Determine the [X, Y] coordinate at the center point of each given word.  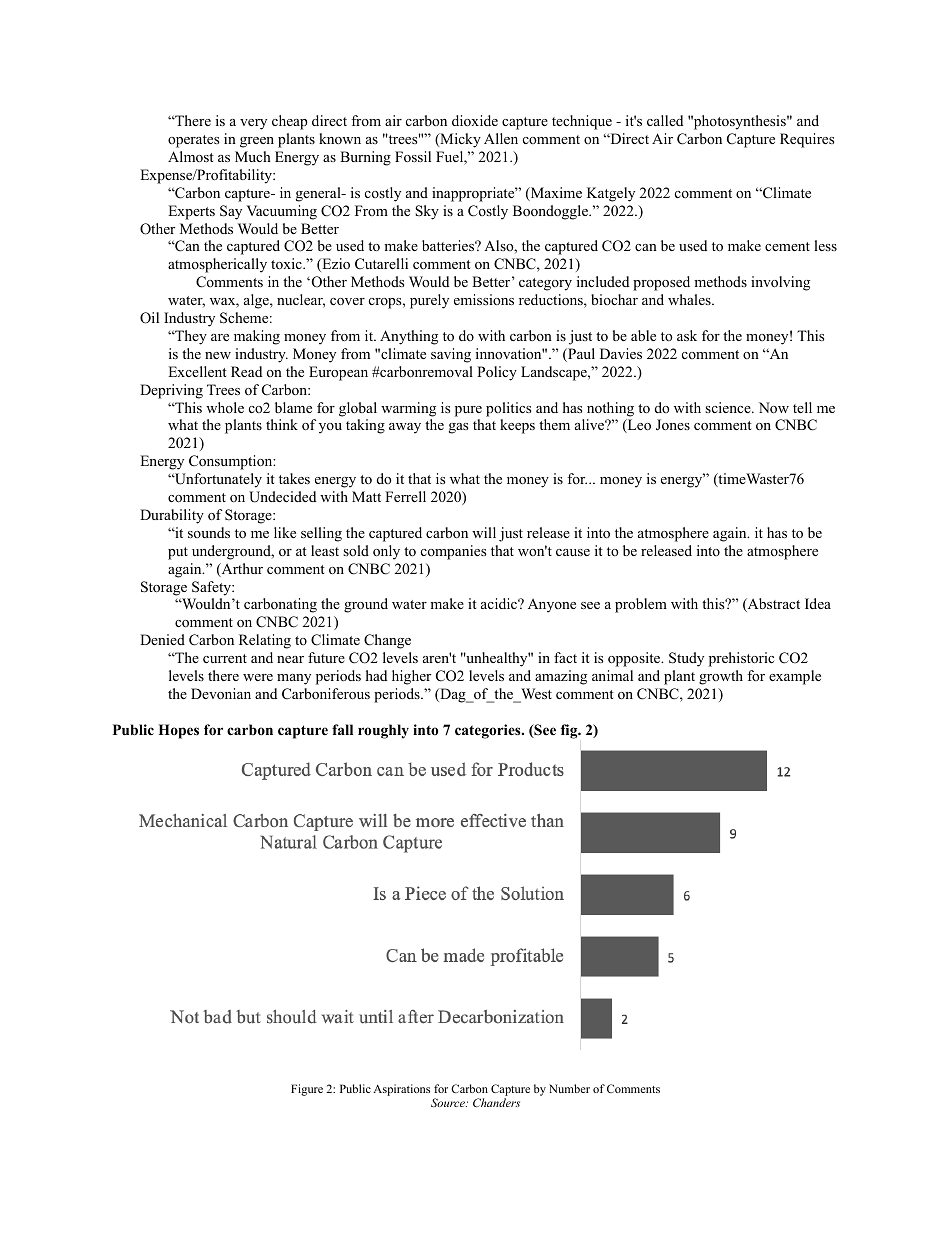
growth [721, 677]
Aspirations [401, 1090]
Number [569, 1088]
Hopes [178, 731]
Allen [501, 138]
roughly [383, 731]
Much [253, 156]
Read [246, 371]
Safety [212, 588]
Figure [307, 1090]
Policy [497, 373]
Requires [807, 140]
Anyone [552, 606]
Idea [818, 603]
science [729, 407]
